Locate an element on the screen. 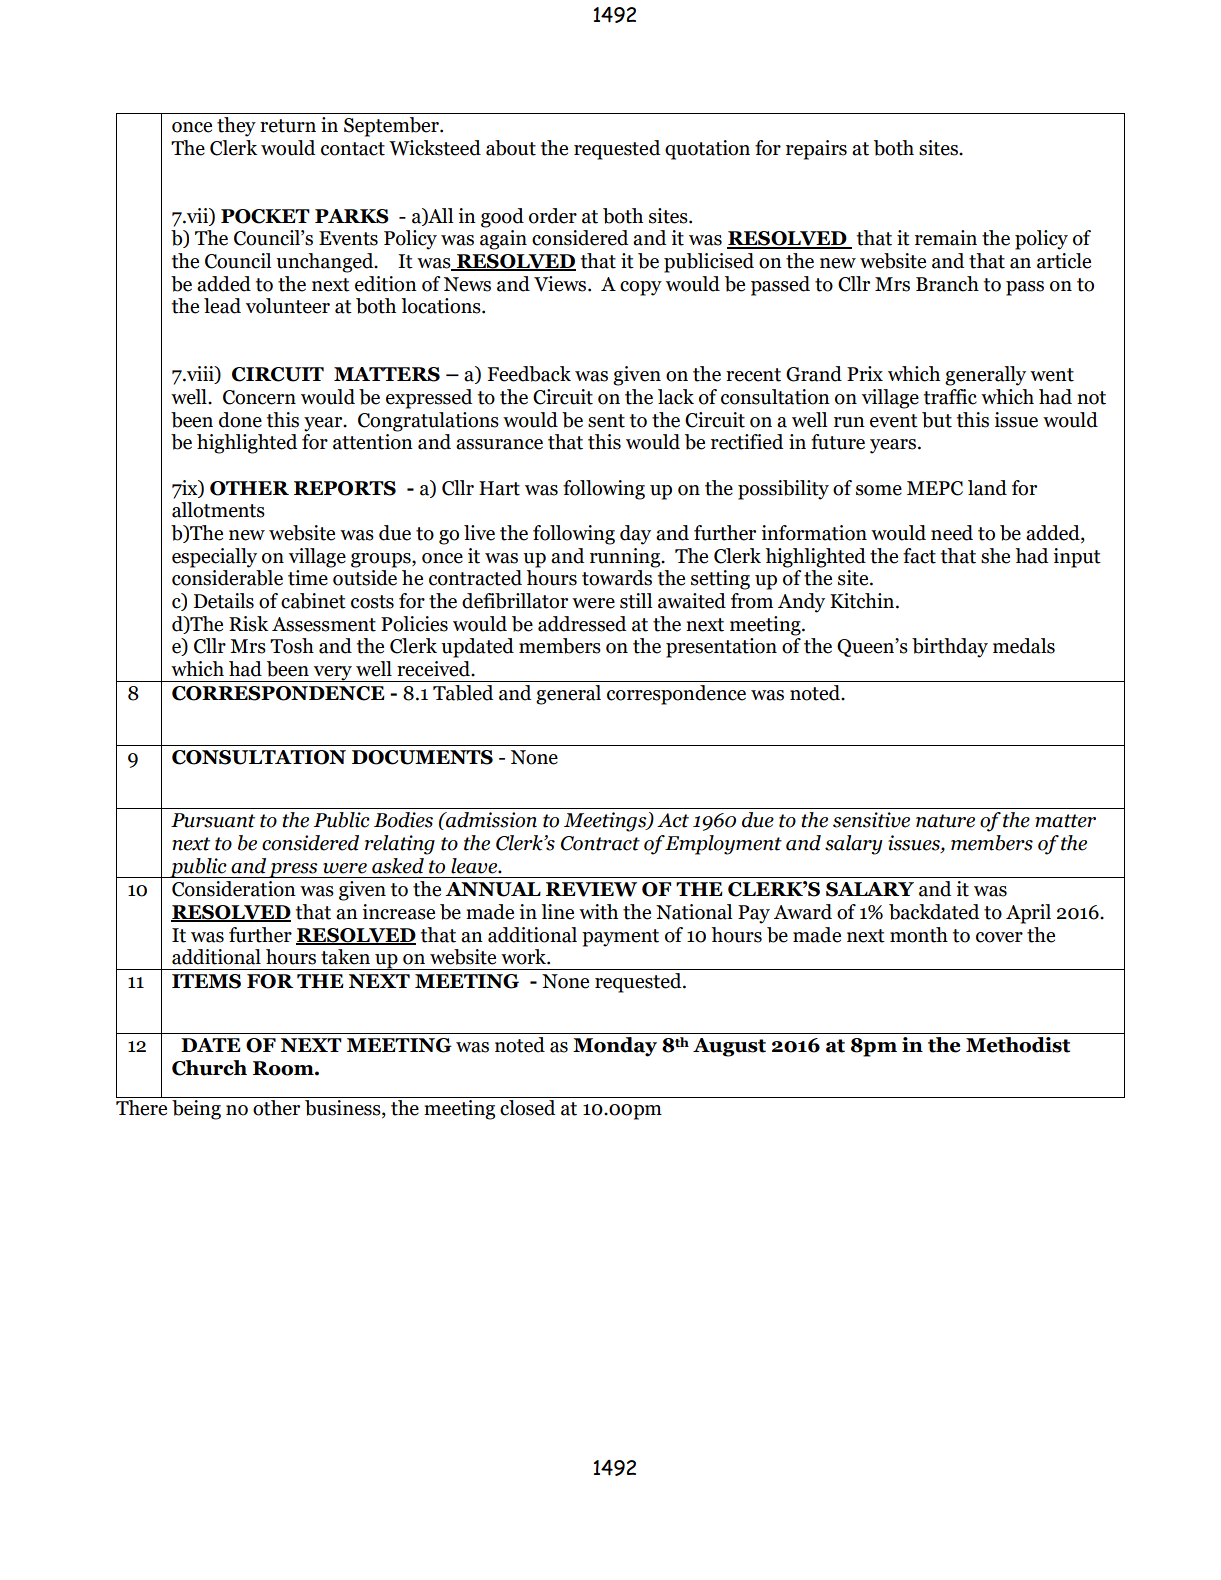  Risk is located at coordinates (248, 624).
